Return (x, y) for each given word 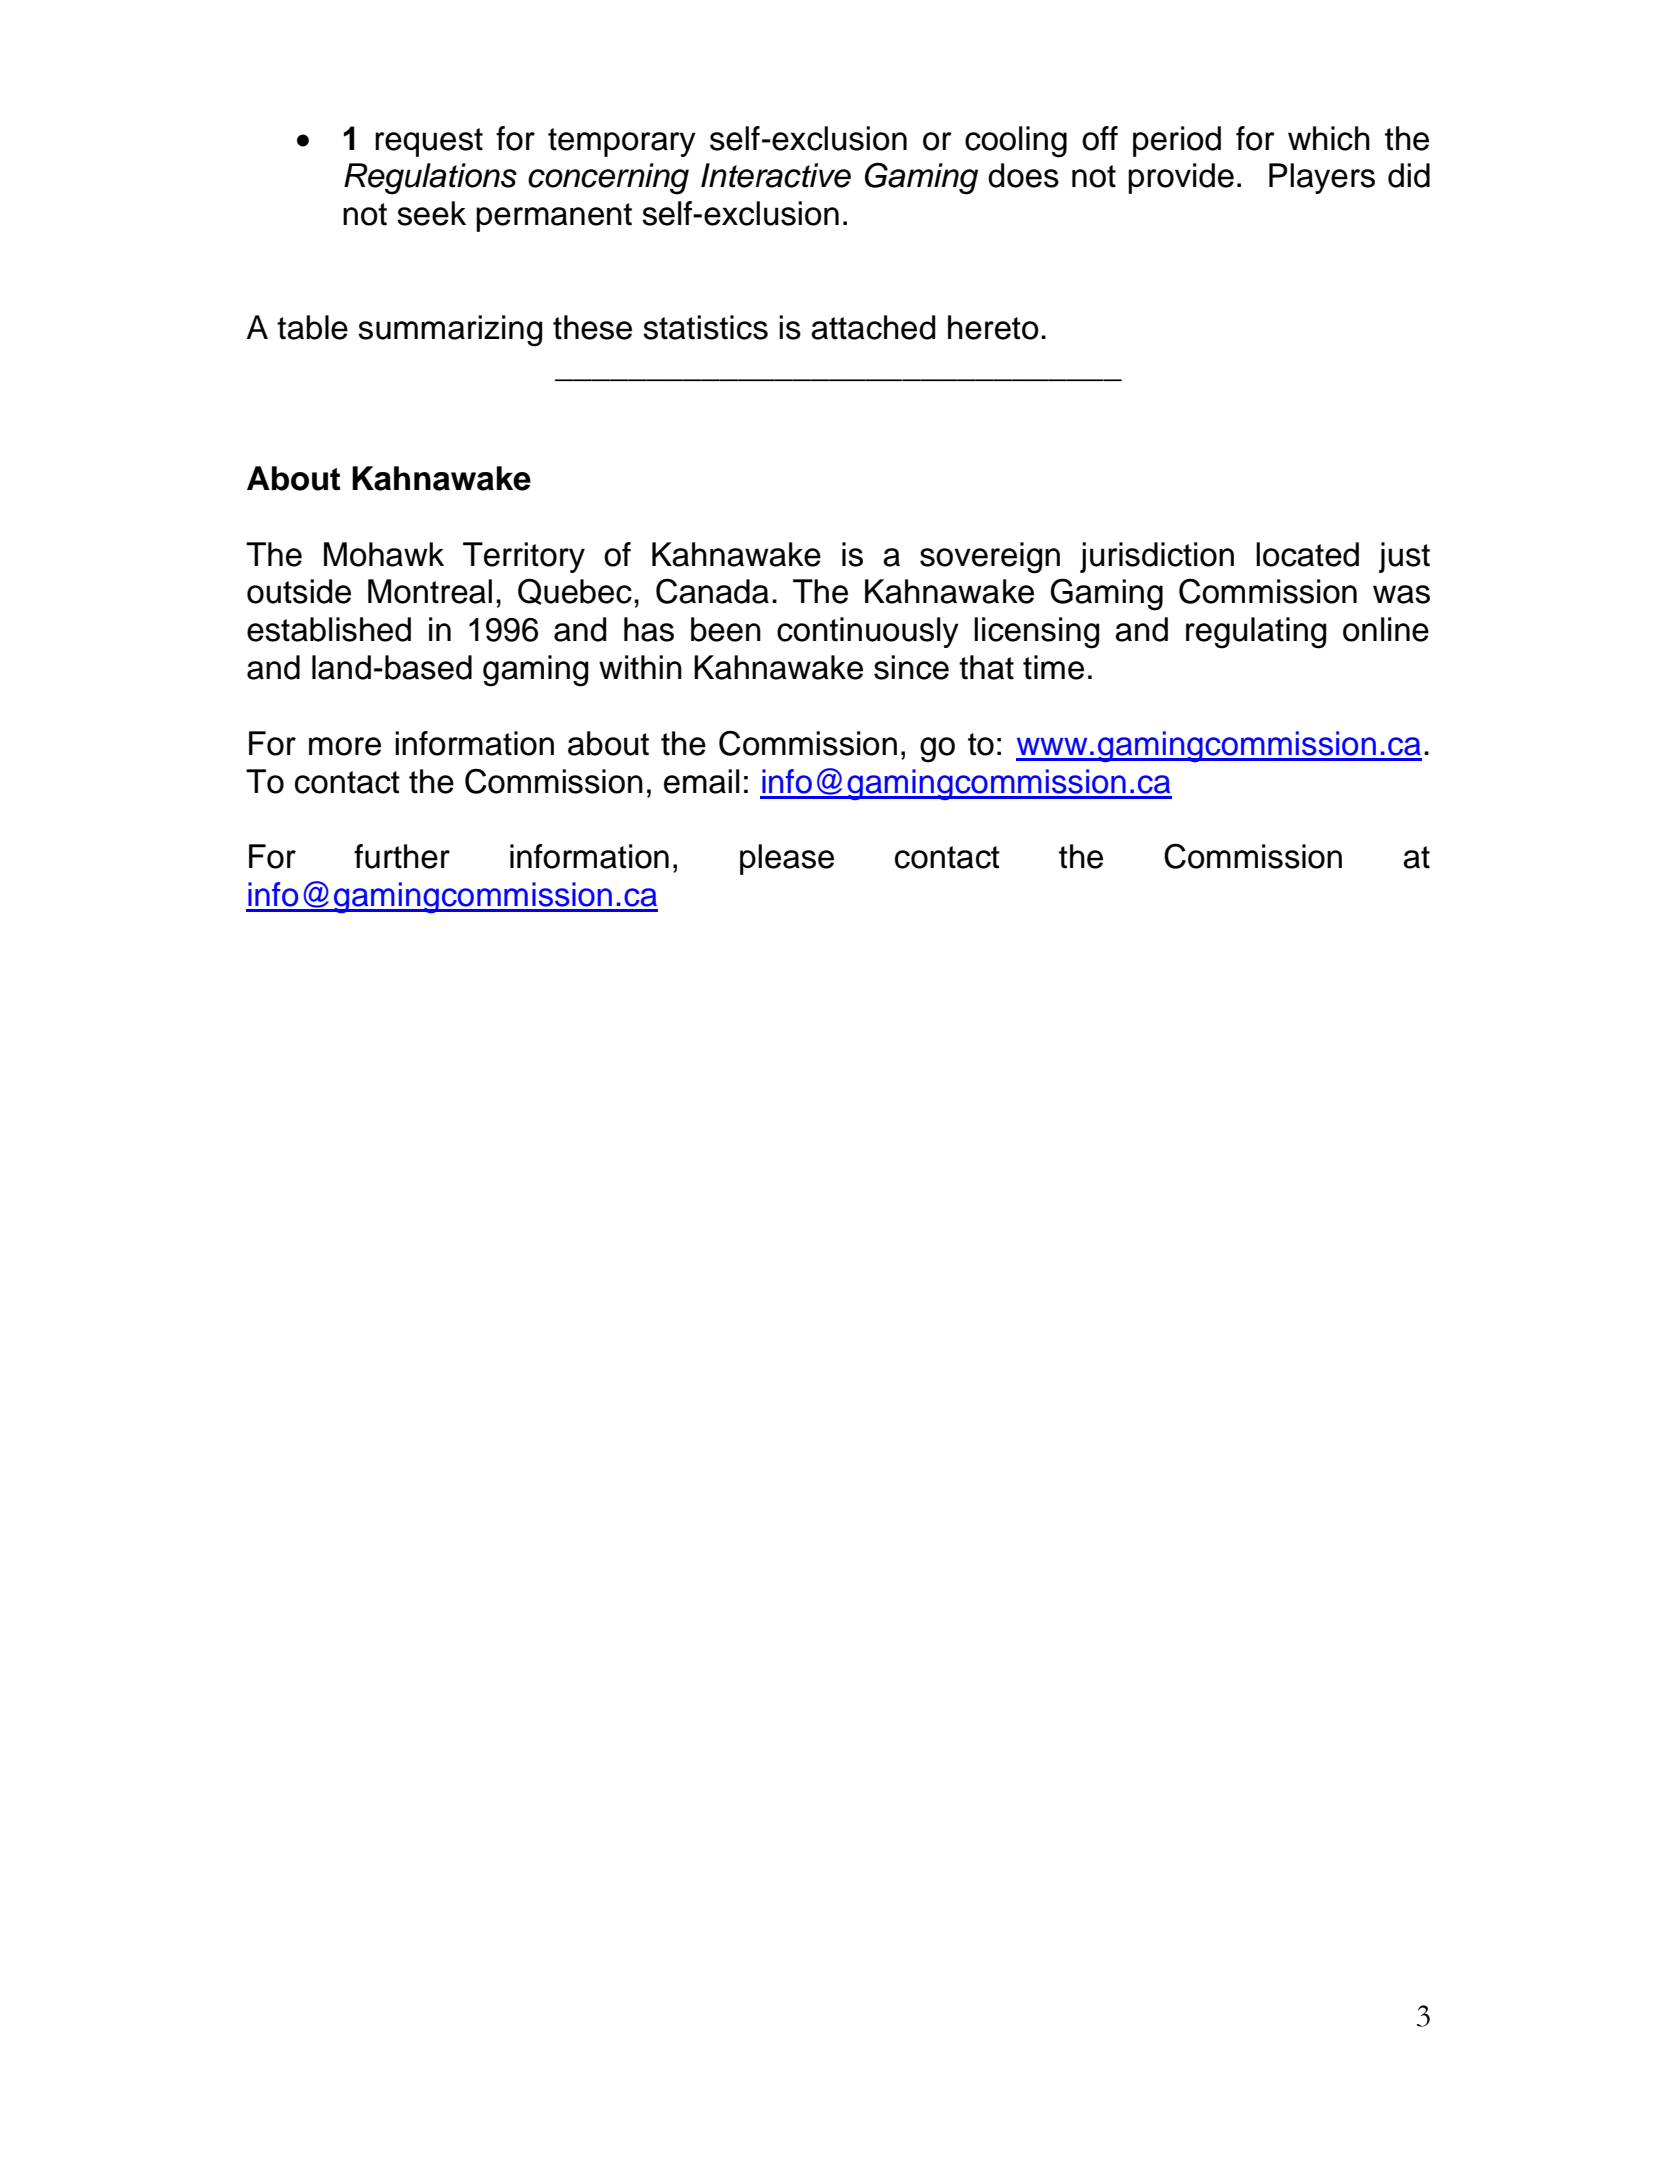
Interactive (776, 175)
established (329, 629)
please (787, 859)
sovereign (990, 558)
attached (873, 327)
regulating (1256, 633)
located (1307, 554)
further (402, 856)
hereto (993, 327)
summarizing (450, 331)
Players (1322, 178)
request (429, 142)
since (911, 667)
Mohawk (384, 554)
